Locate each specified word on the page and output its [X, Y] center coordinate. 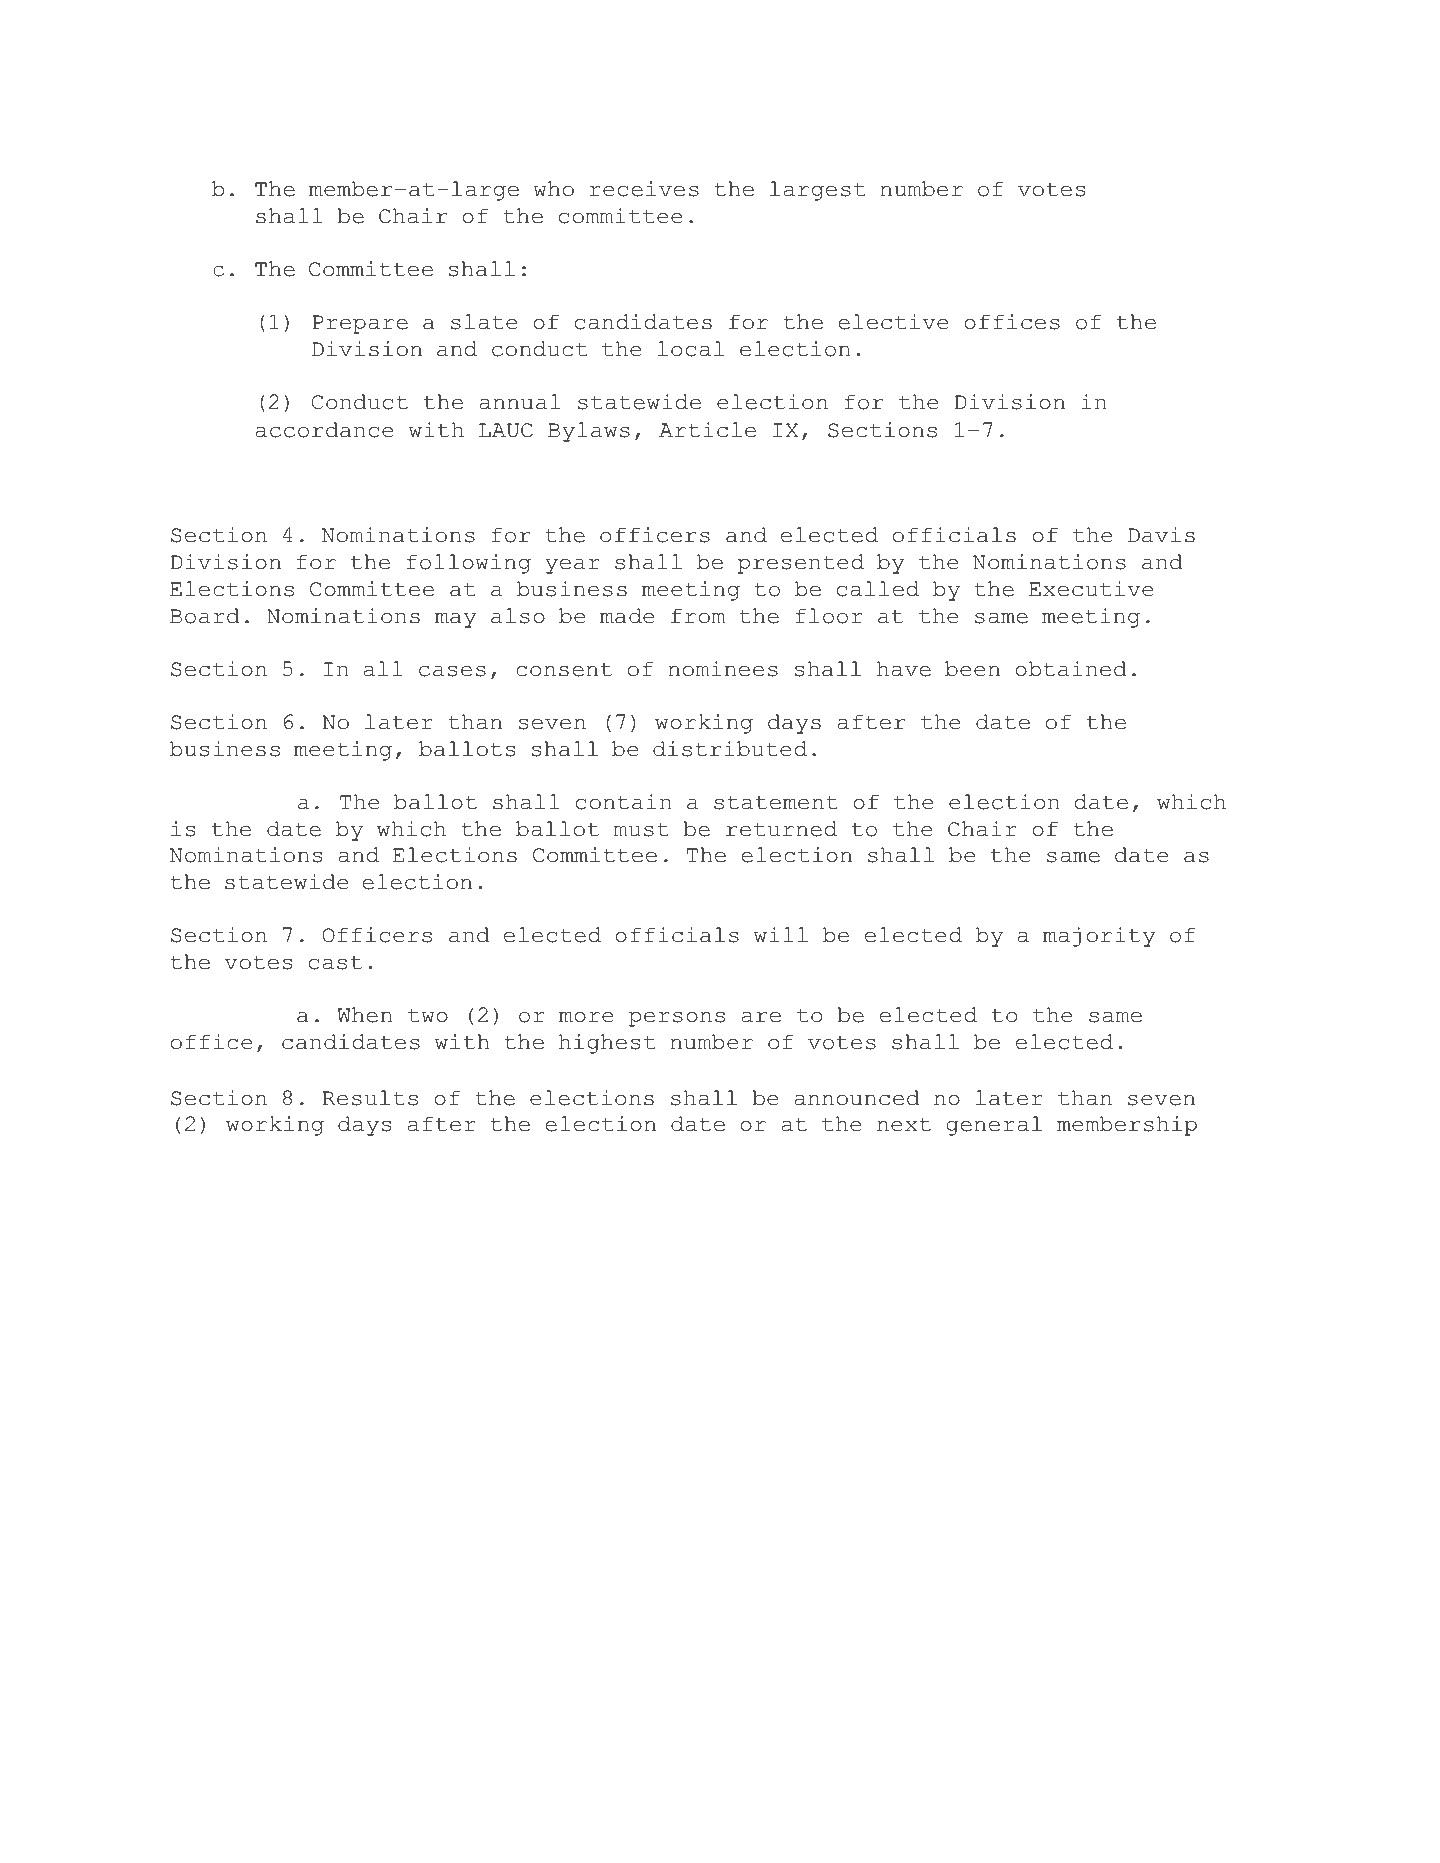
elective [893, 322]
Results [370, 1098]
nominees [723, 669]
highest [607, 1044]
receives [644, 189]
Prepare [360, 324]
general [994, 1126]
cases [452, 671]
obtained [1071, 669]
